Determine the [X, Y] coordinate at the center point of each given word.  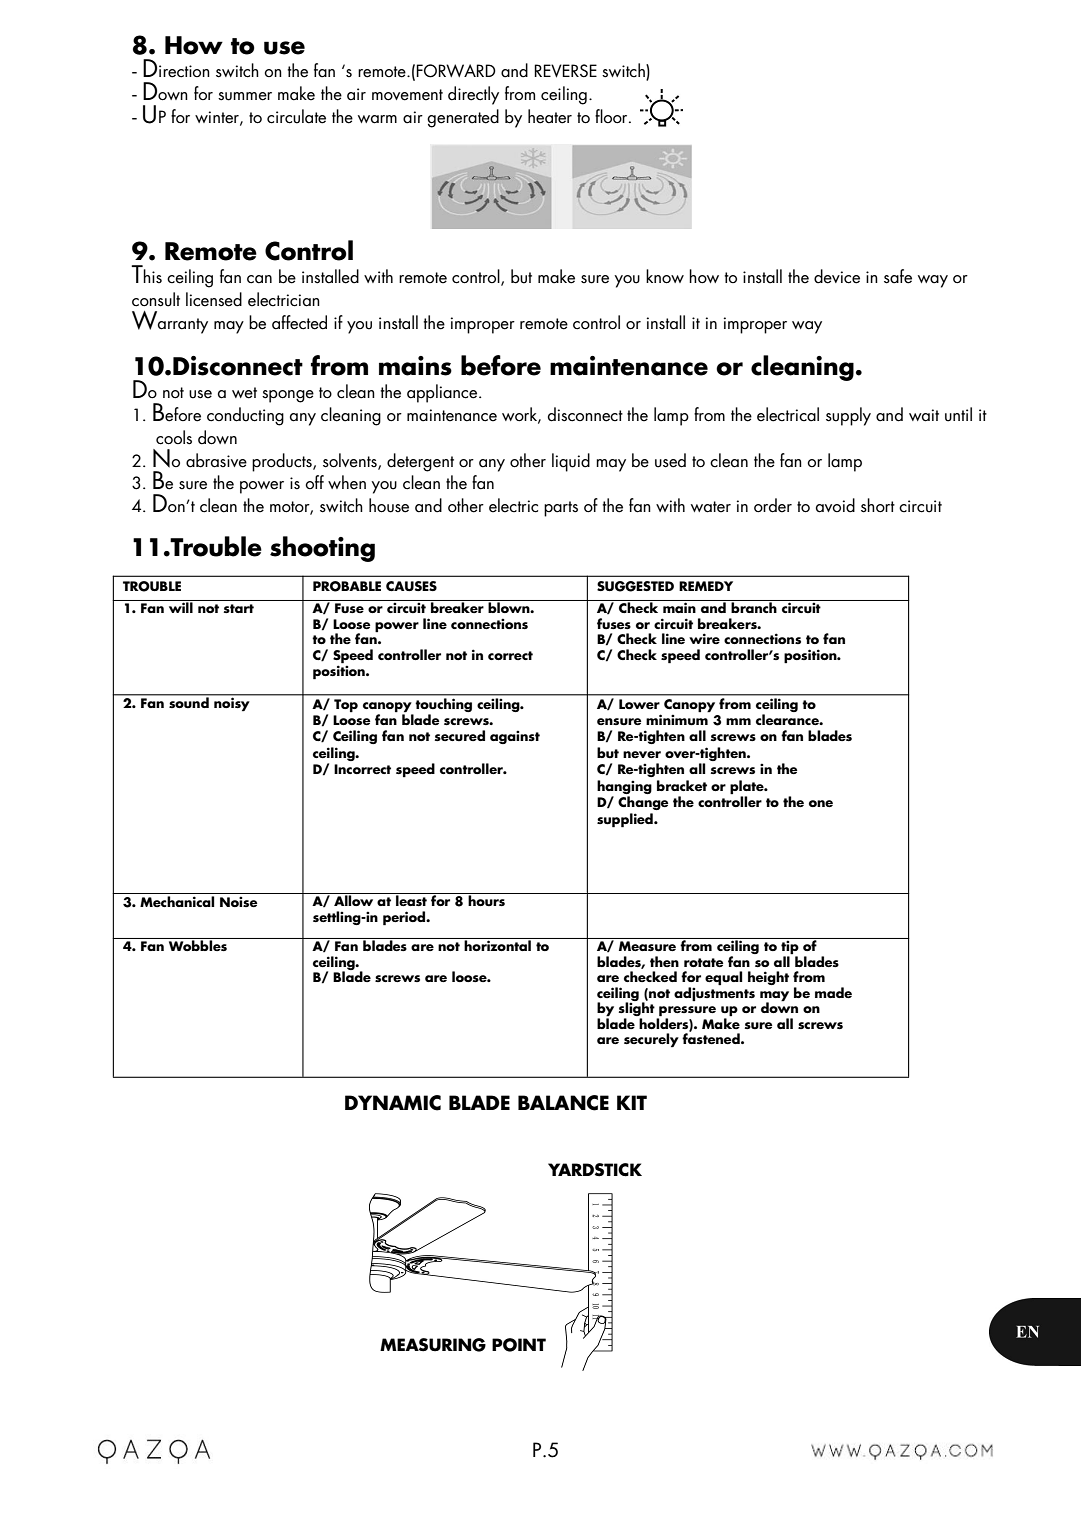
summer [245, 96]
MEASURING [433, 1345]
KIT [632, 1102]
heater [550, 116]
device [837, 276]
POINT [519, 1345]
